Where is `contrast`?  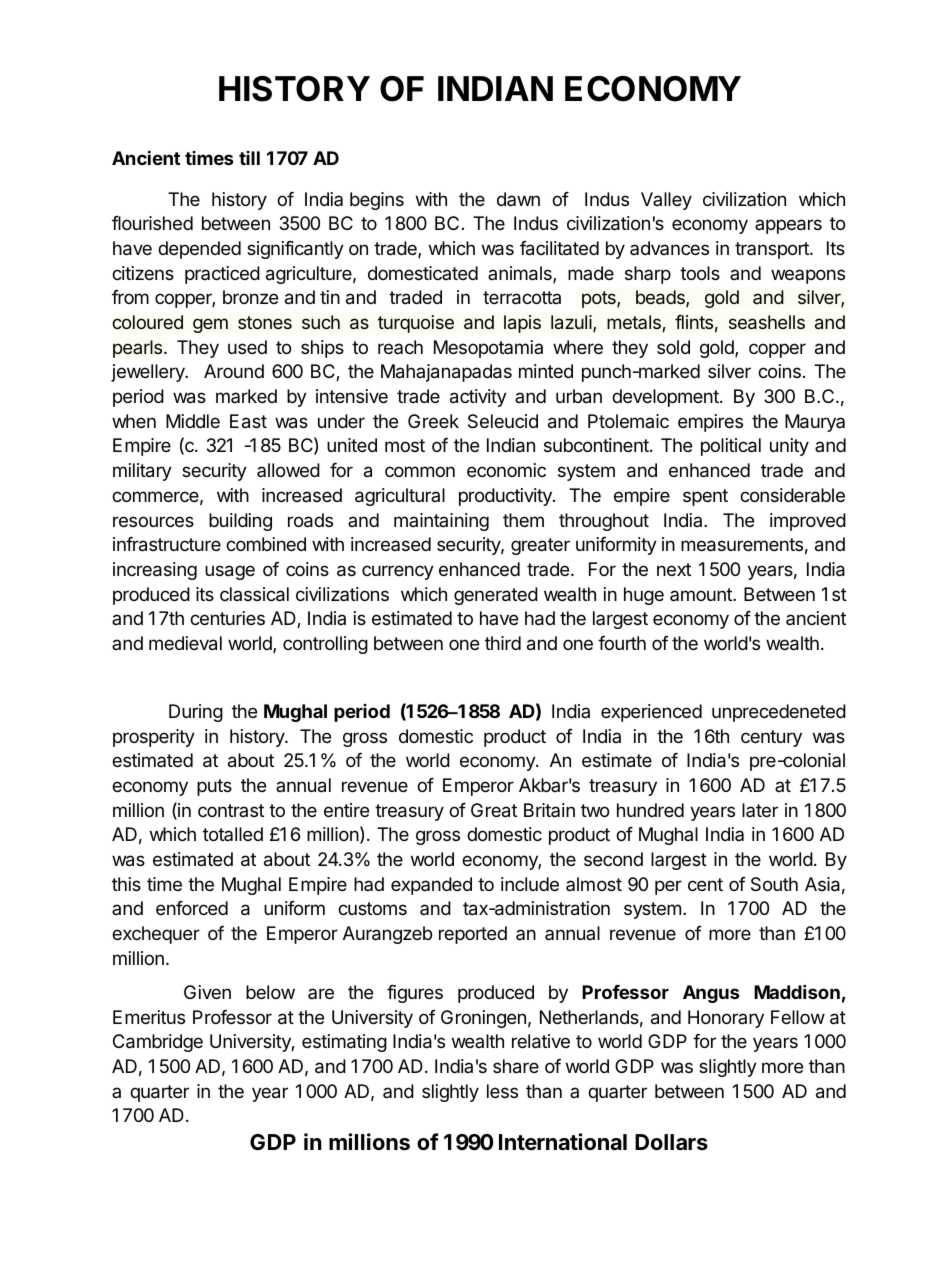 contrast is located at coordinates (231, 810).
